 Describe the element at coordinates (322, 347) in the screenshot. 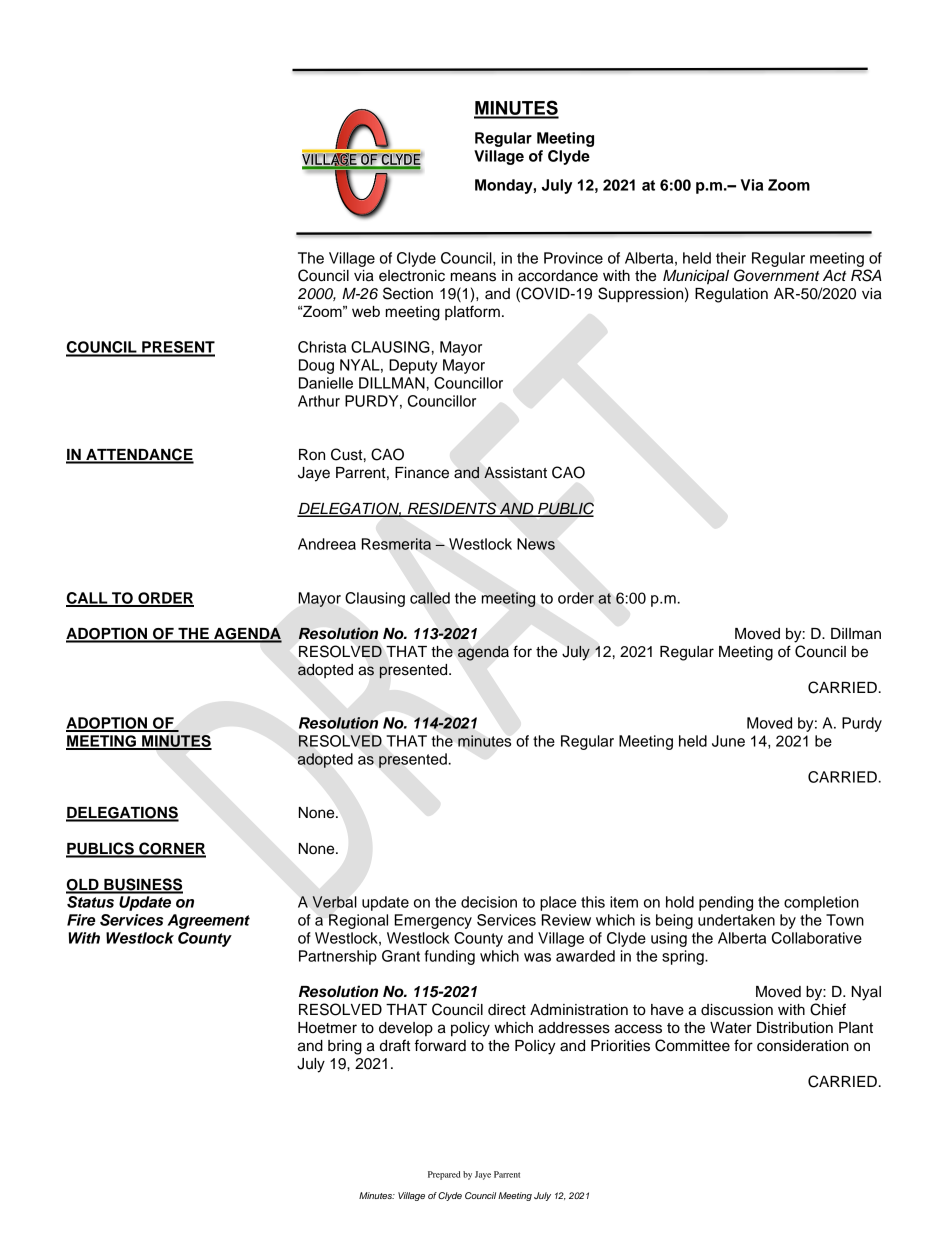

I see `Christa` at that location.
